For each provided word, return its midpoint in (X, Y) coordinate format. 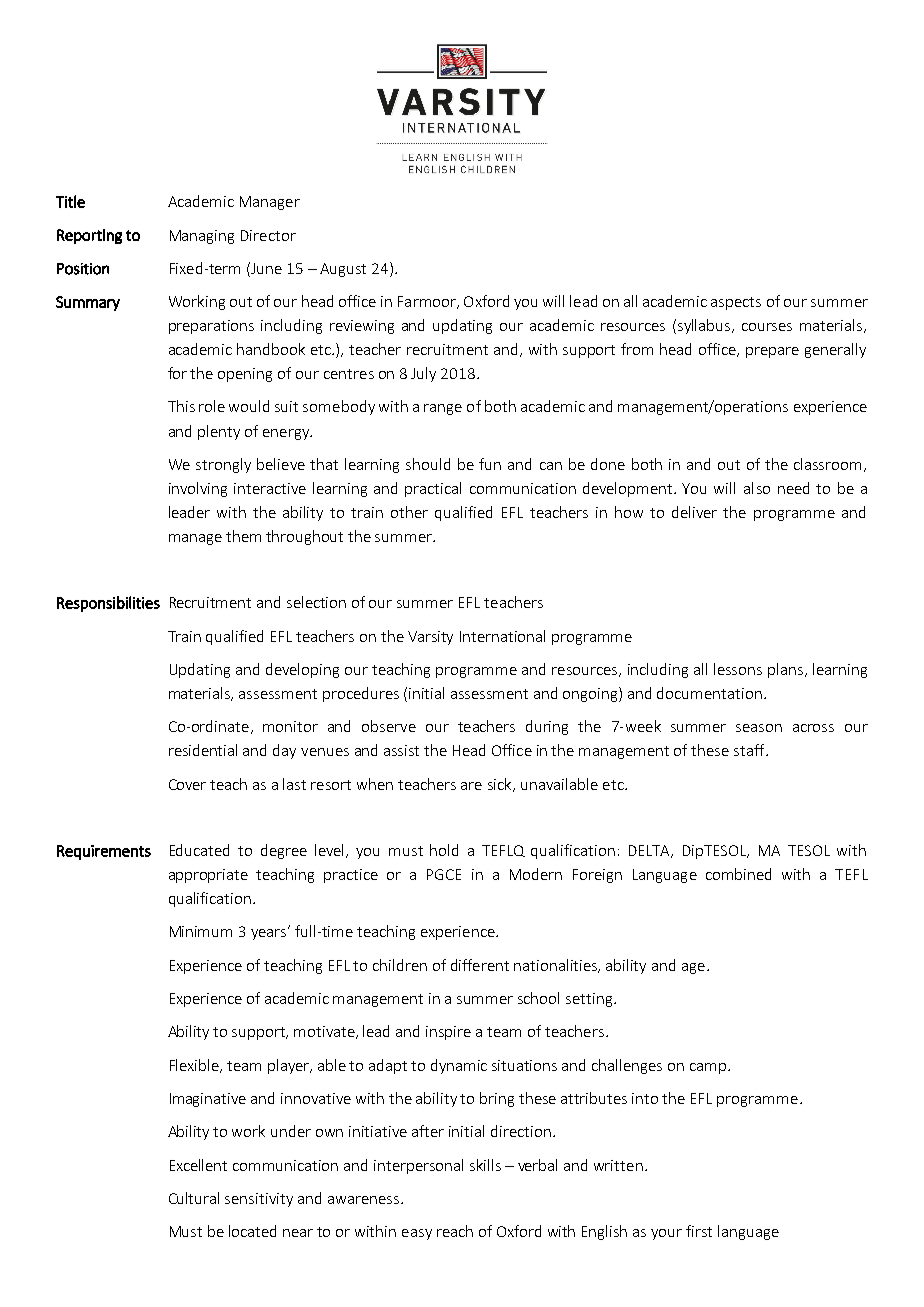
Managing (202, 237)
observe (389, 726)
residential (203, 750)
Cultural (194, 1198)
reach (455, 1231)
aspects (736, 303)
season (759, 728)
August (343, 270)
